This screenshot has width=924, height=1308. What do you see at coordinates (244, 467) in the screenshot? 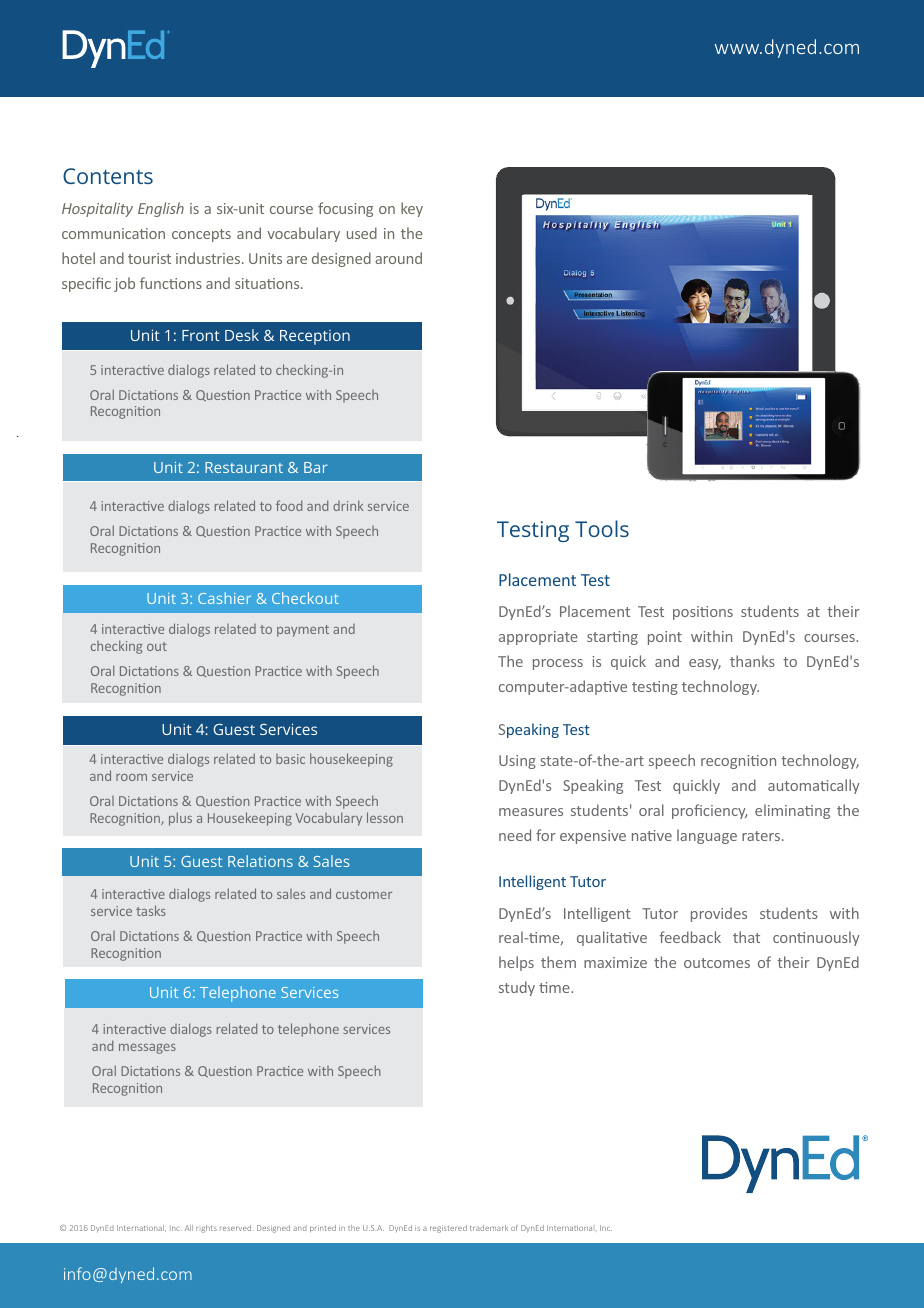
I see `Restaurant` at bounding box center [244, 467].
